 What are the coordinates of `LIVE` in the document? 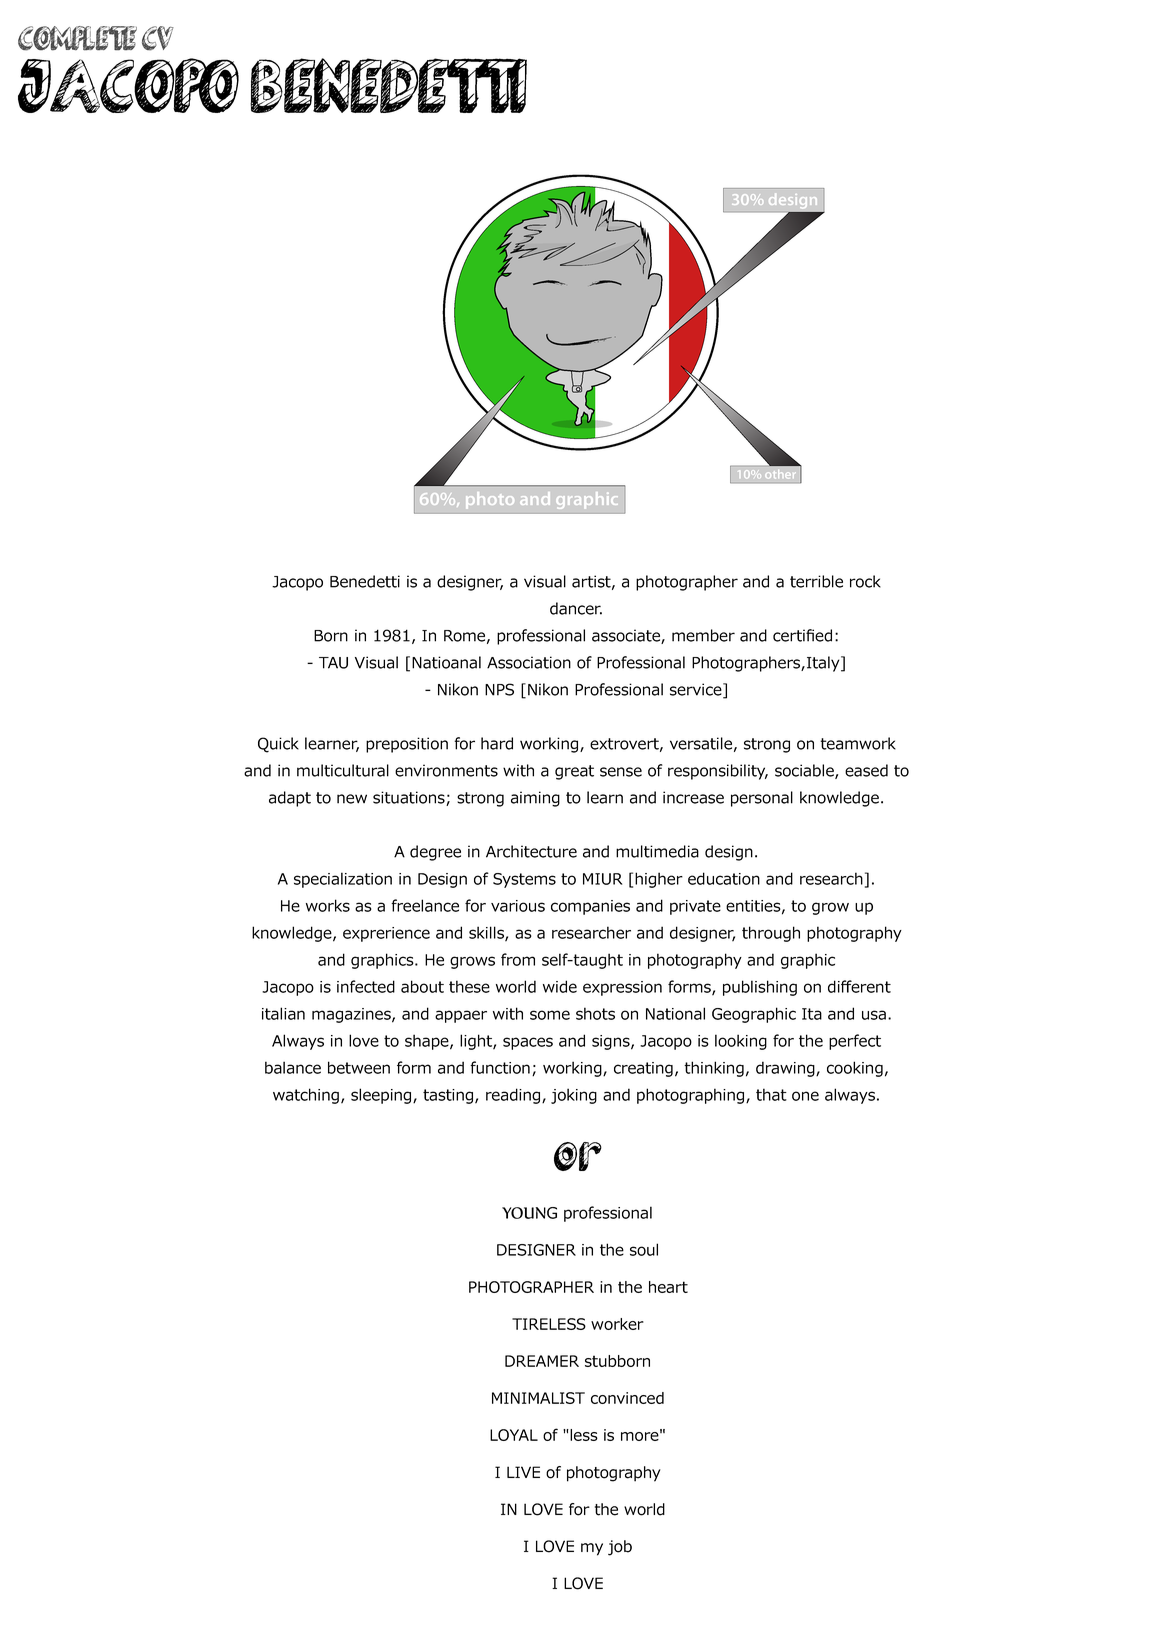 It's located at (523, 1472).
